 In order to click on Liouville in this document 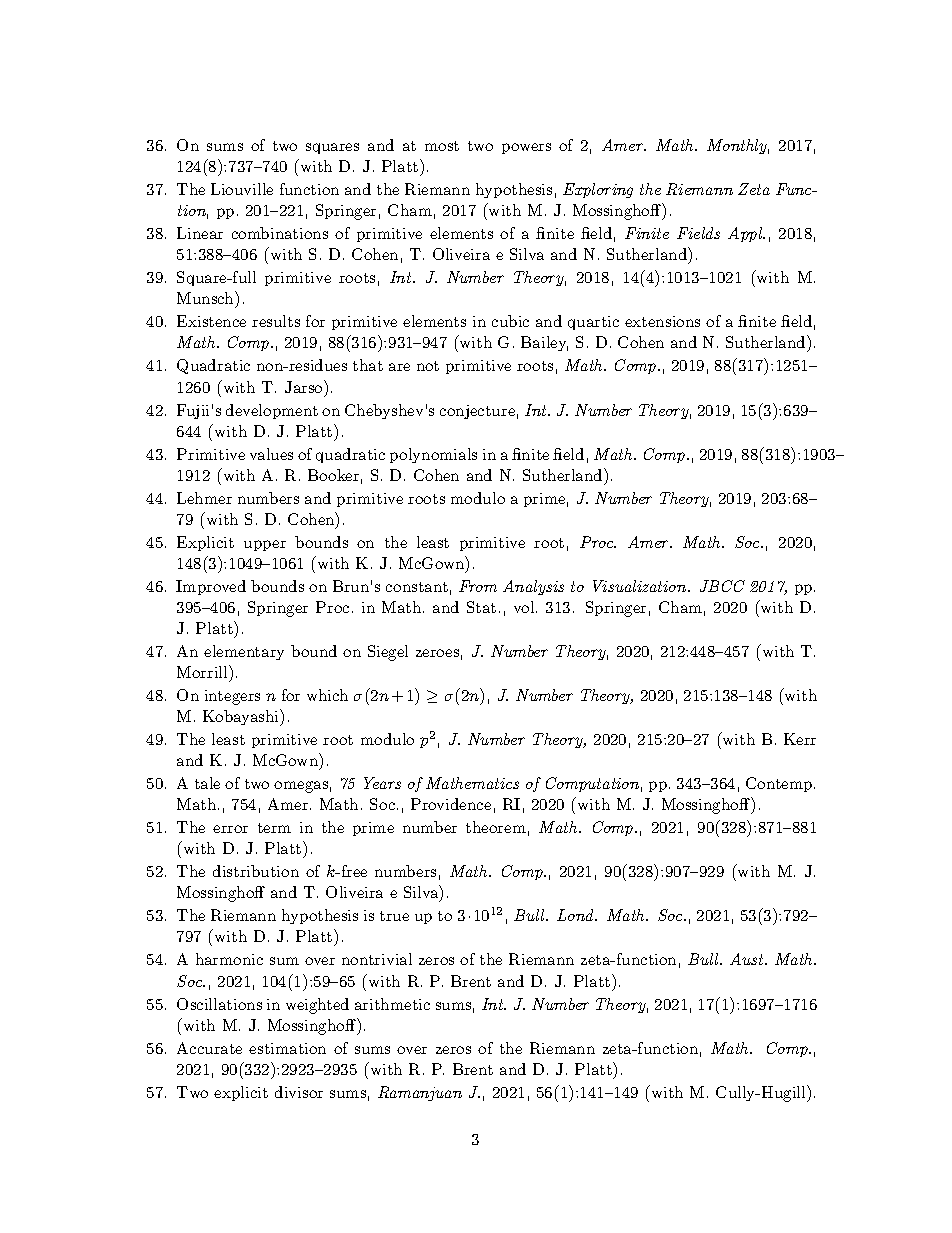, I will do `click(242, 189)`.
